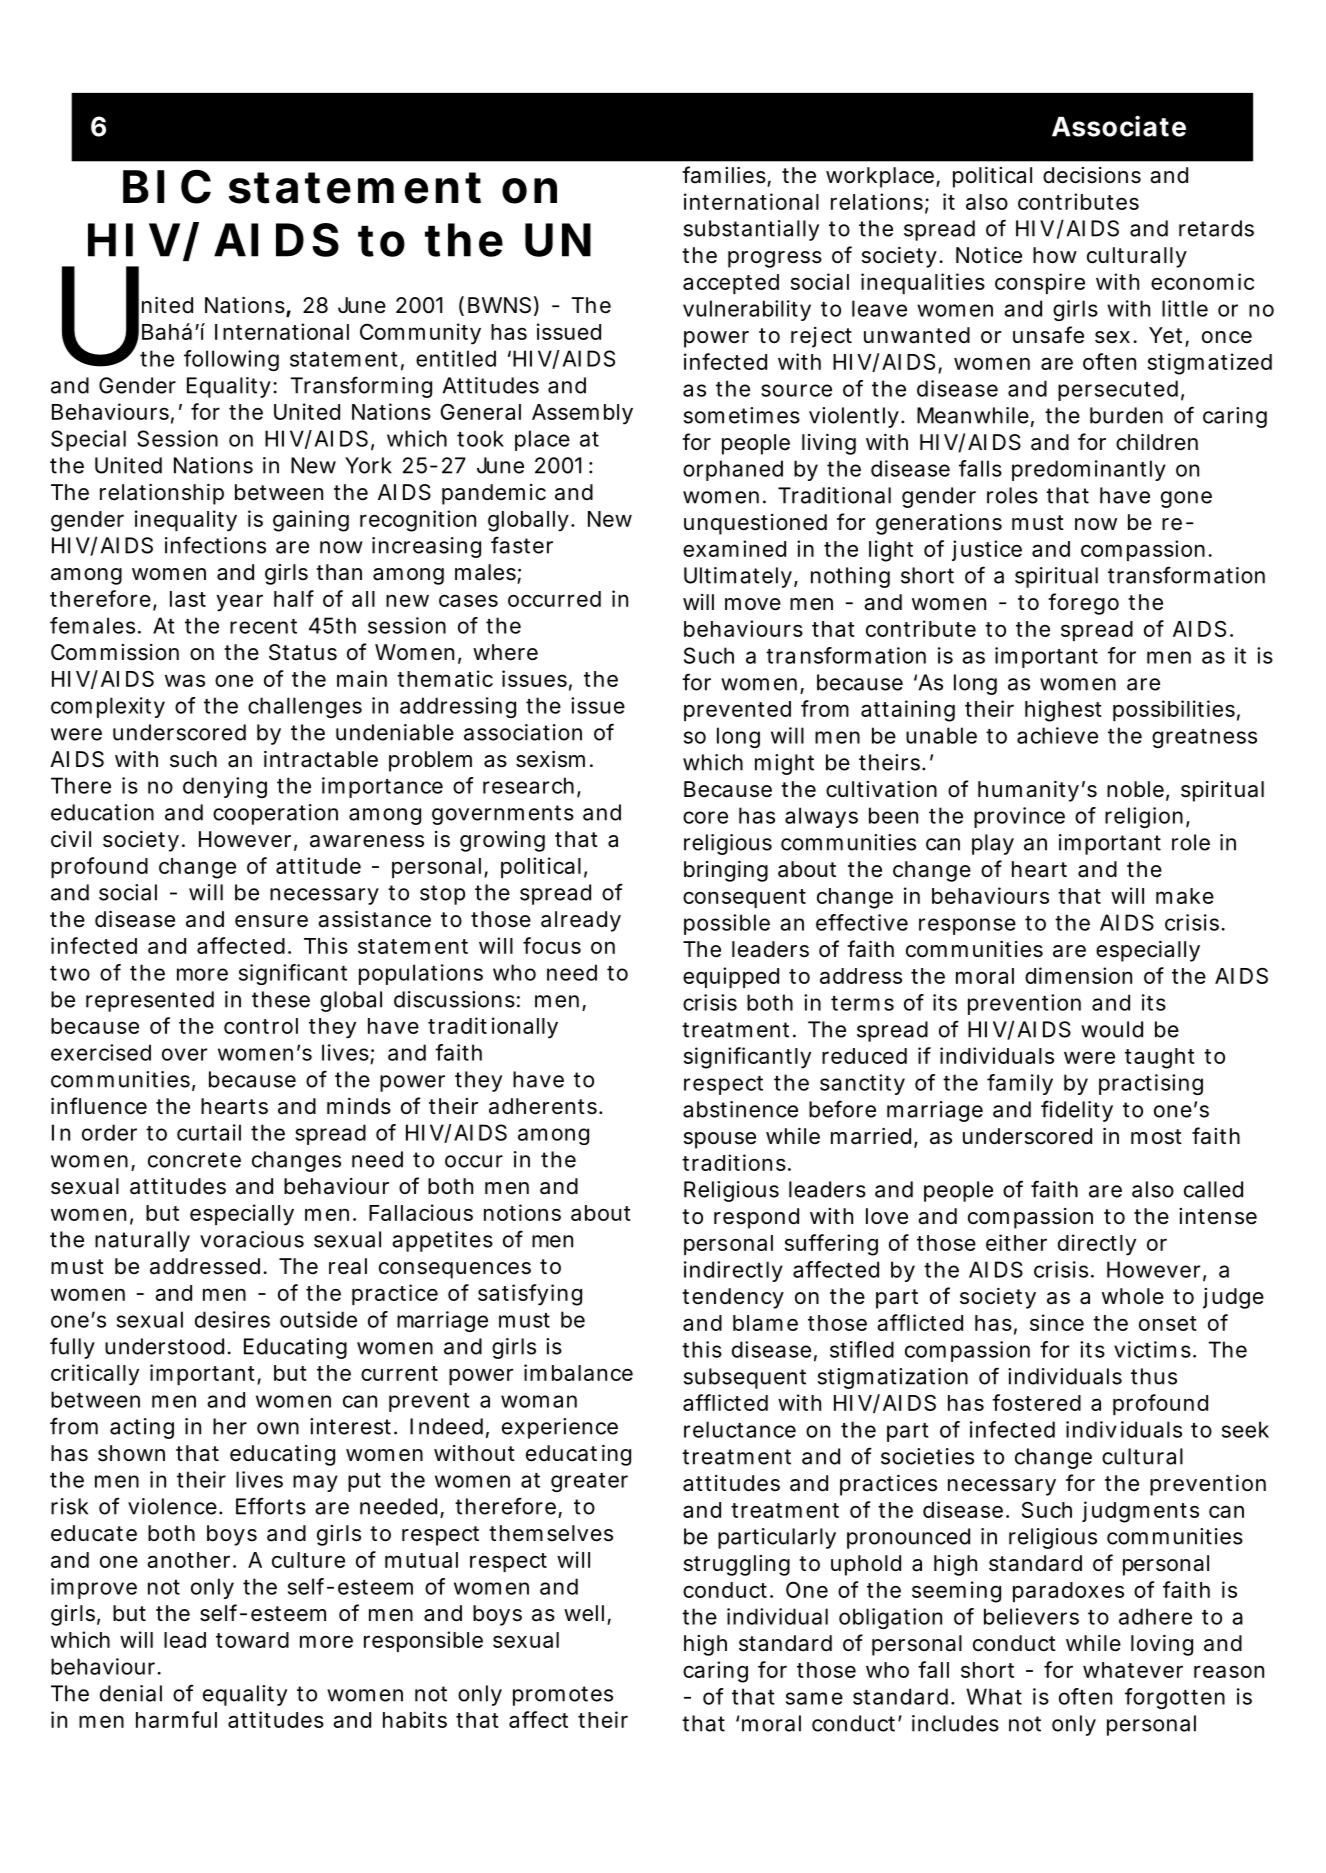  Describe the element at coordinates (1083, 604) in the document. I see `forego` at that location.
